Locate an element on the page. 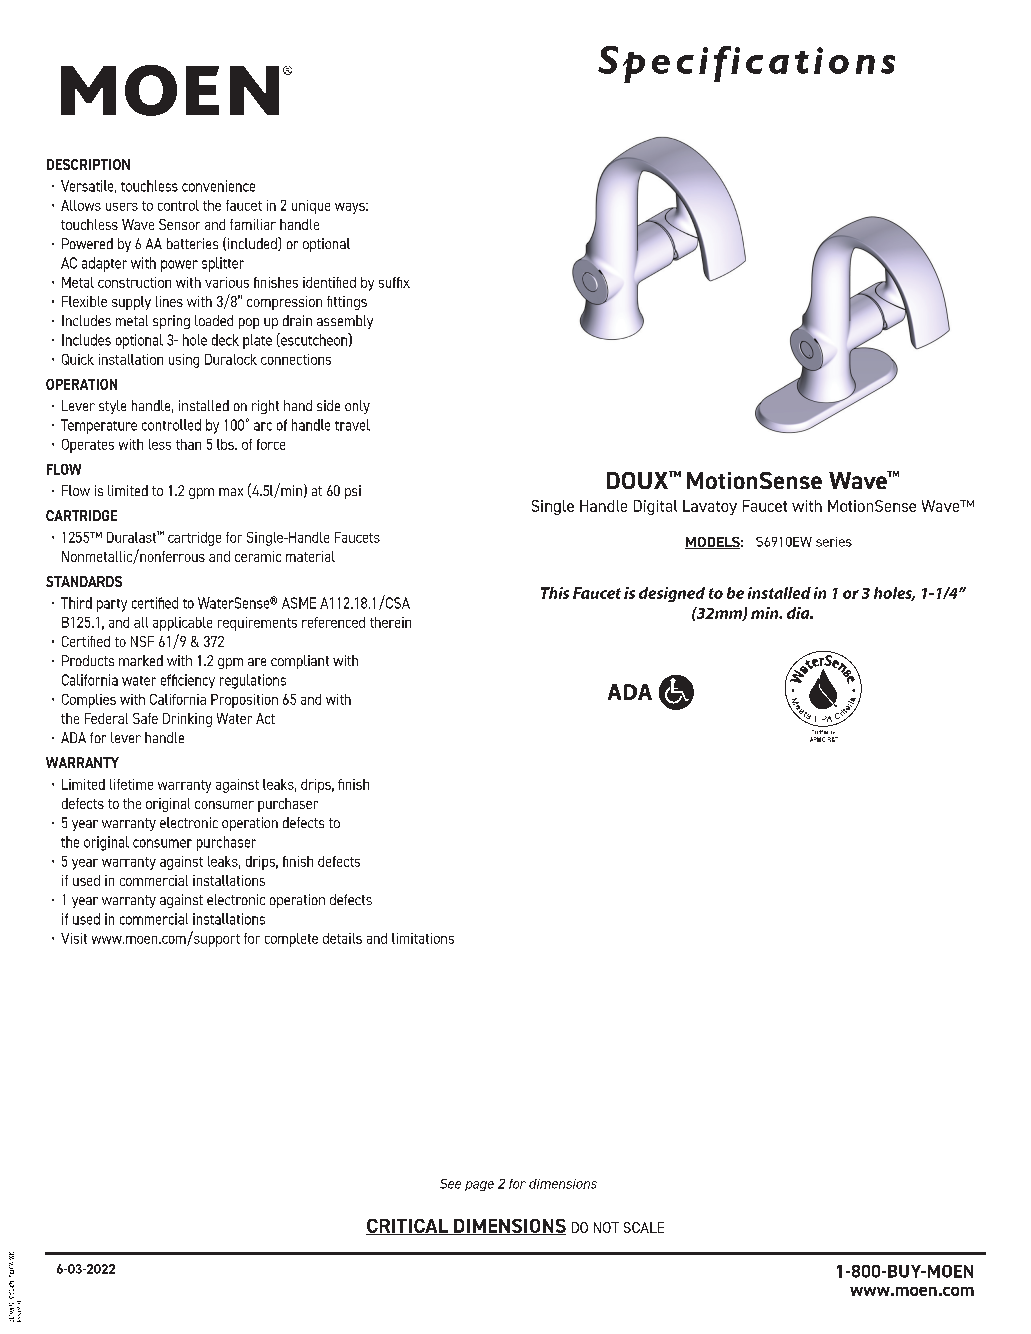 This image has height=1334, width=1031. Digital is located at coordinates (655, 507).
